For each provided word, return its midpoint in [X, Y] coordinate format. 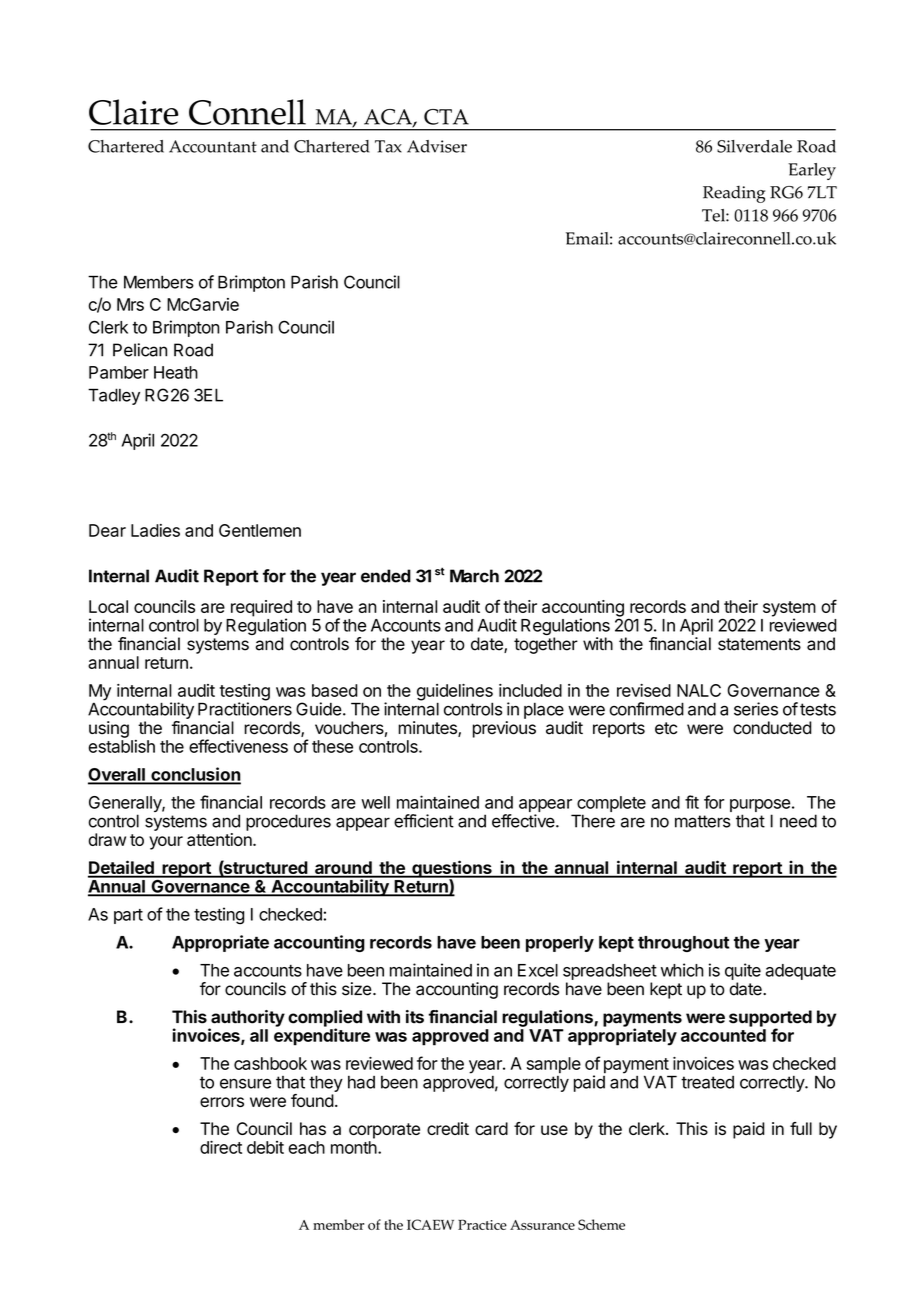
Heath [176, 372]
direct [221, 1147]
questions [452, 870]
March [474, 576]
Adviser [437, 146]
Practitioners [245, 709]
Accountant [213, 146]
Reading [734, 194]
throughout [683, 944]
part [128, 916]
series [756, 709]
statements [759, 644]
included [530, 690]
